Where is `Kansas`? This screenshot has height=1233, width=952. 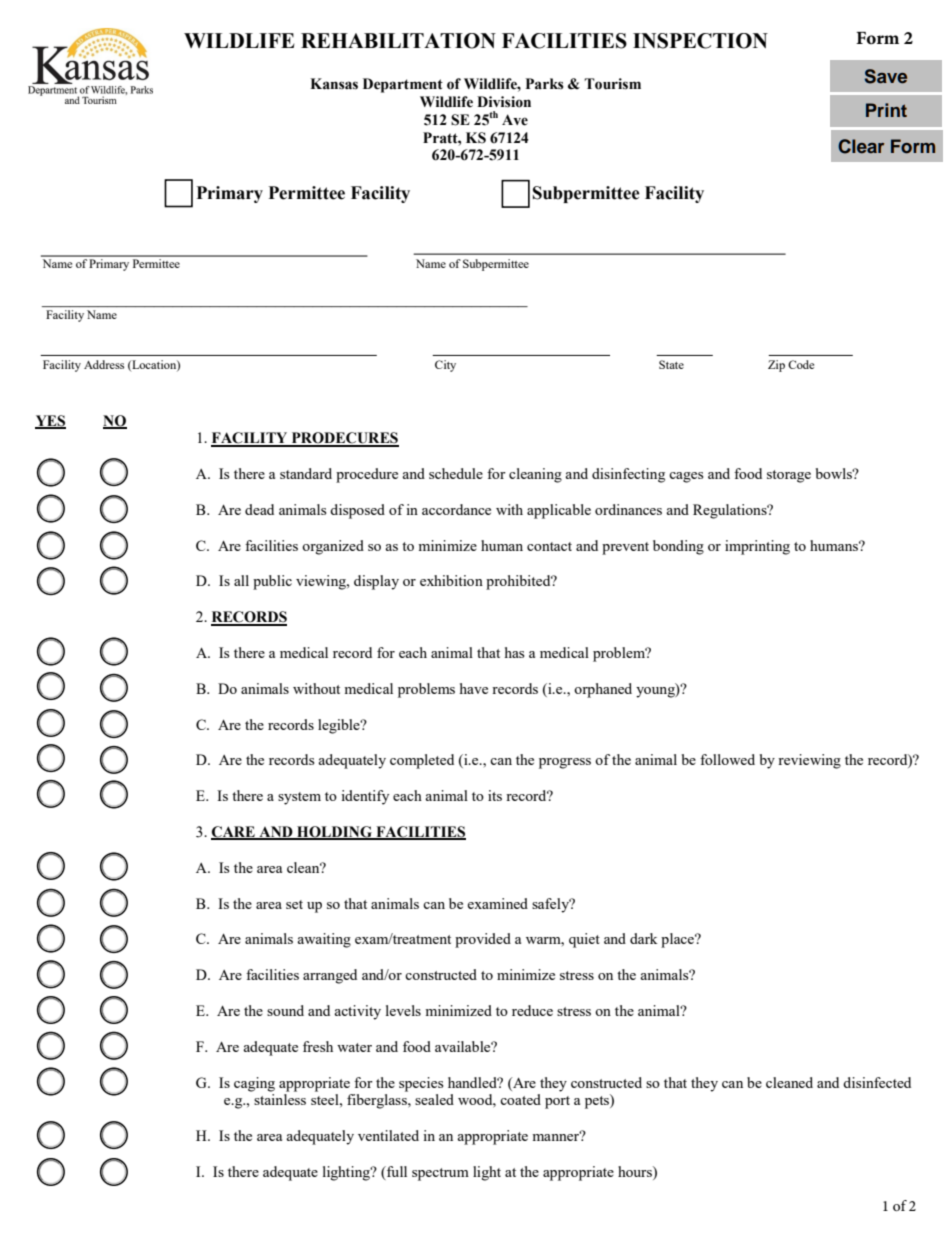
Kansas is located at coordinates (334, 84).
